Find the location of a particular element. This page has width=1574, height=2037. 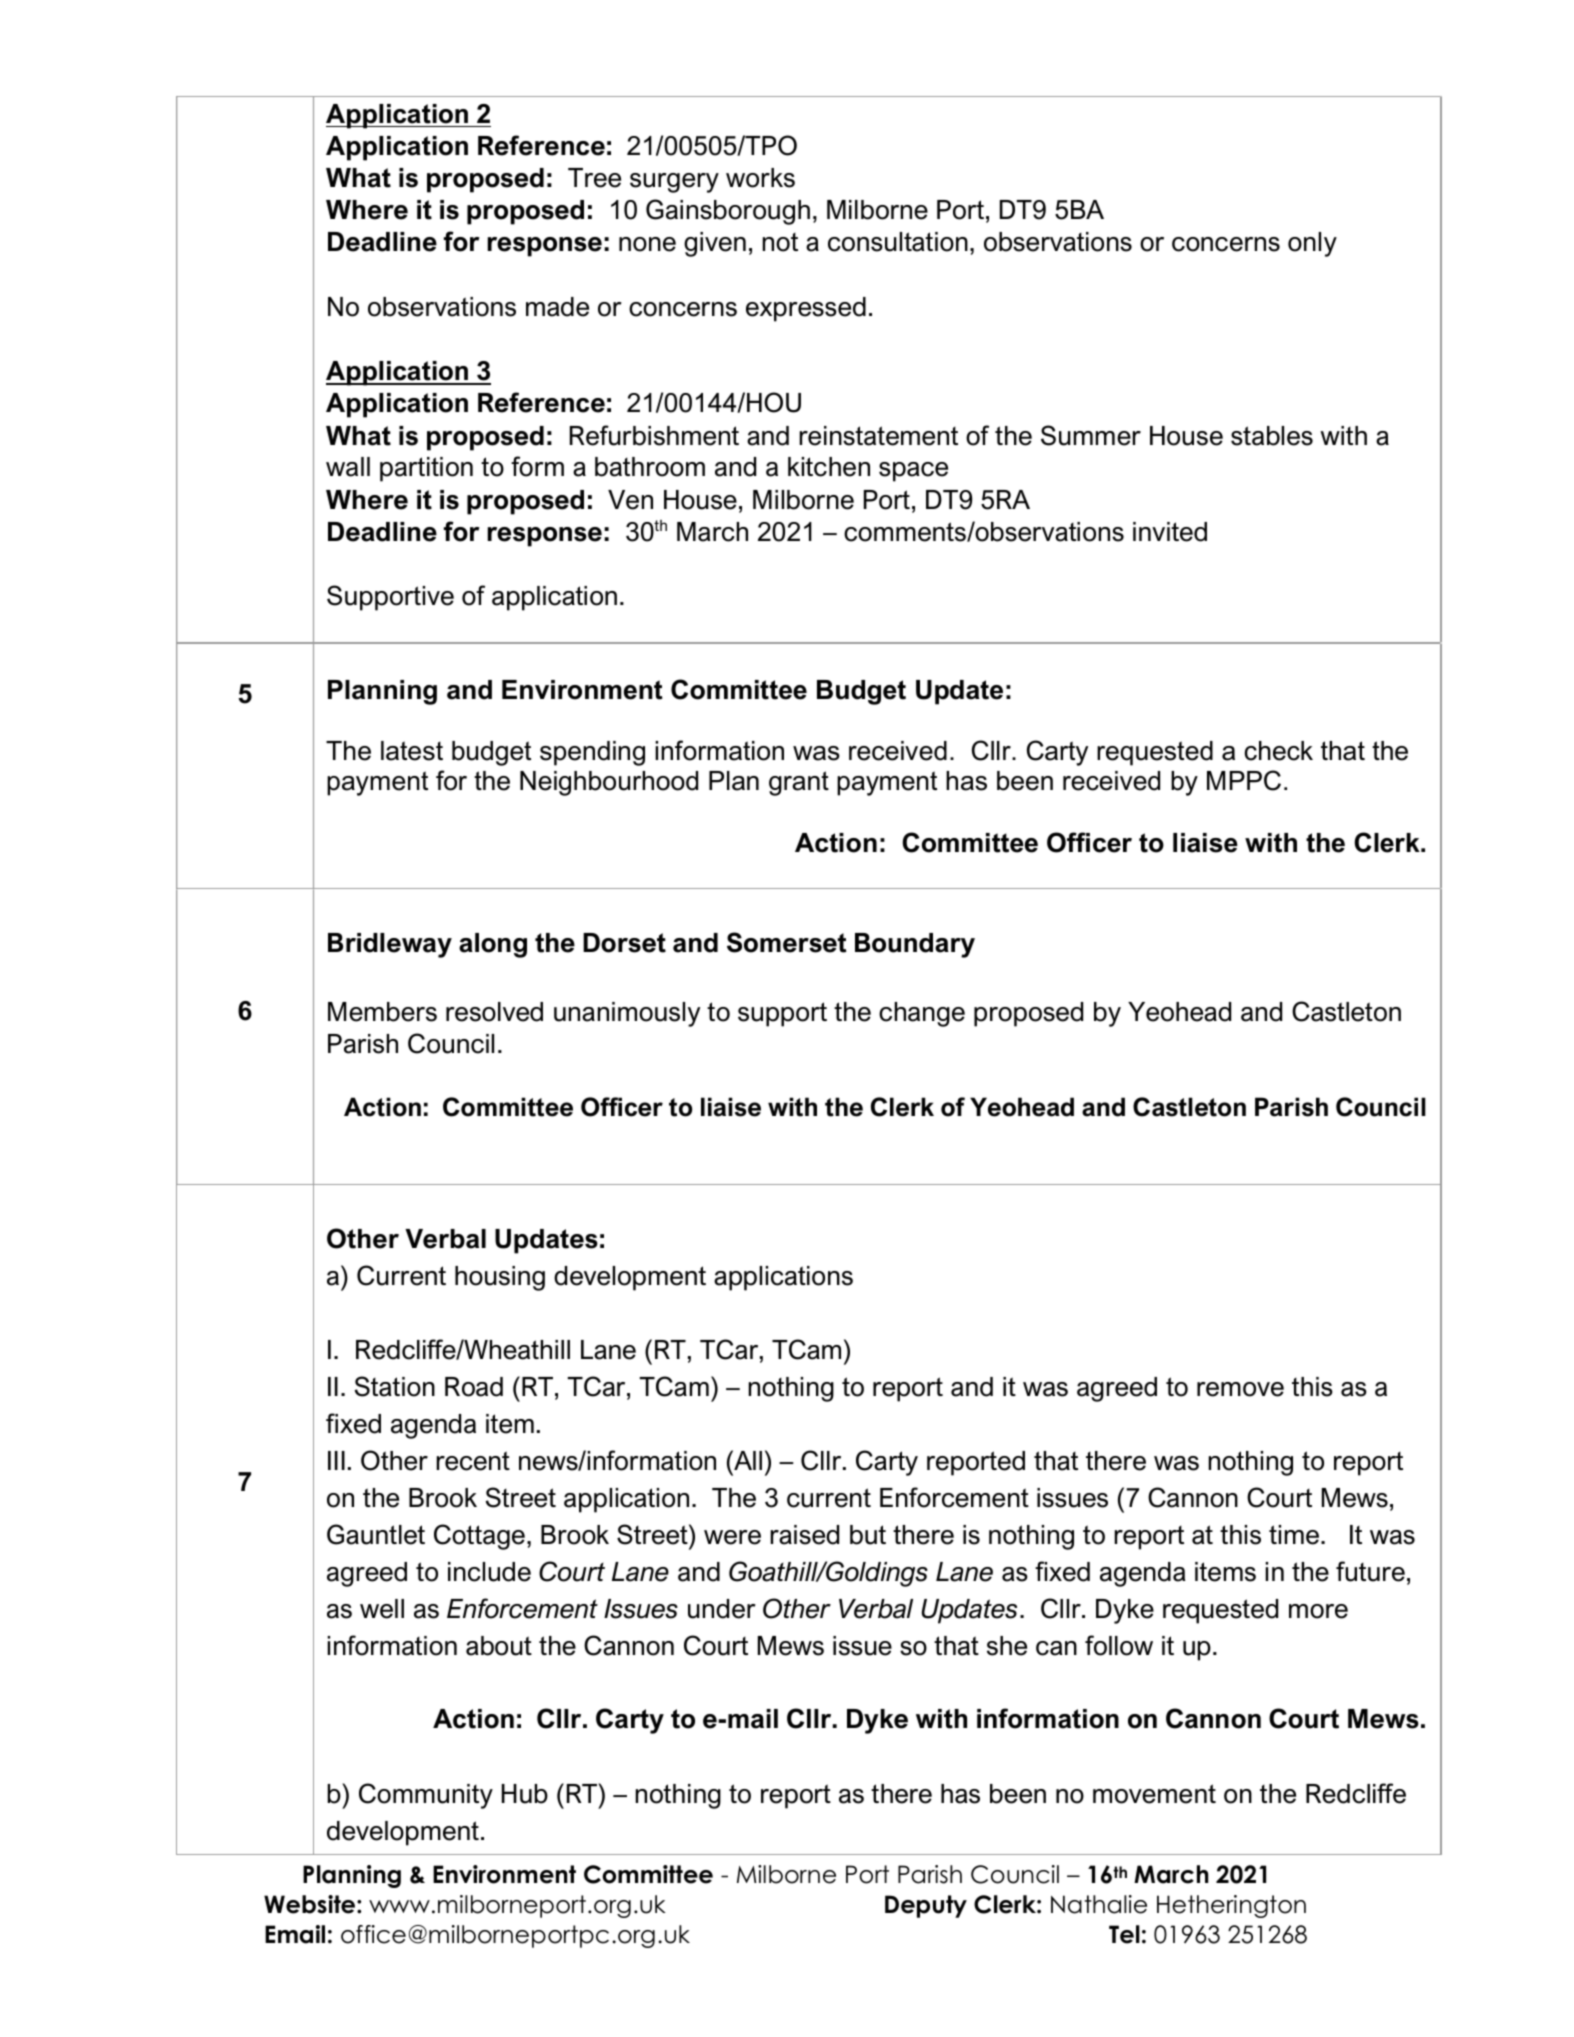

made is located at coordinates (557, 307).
